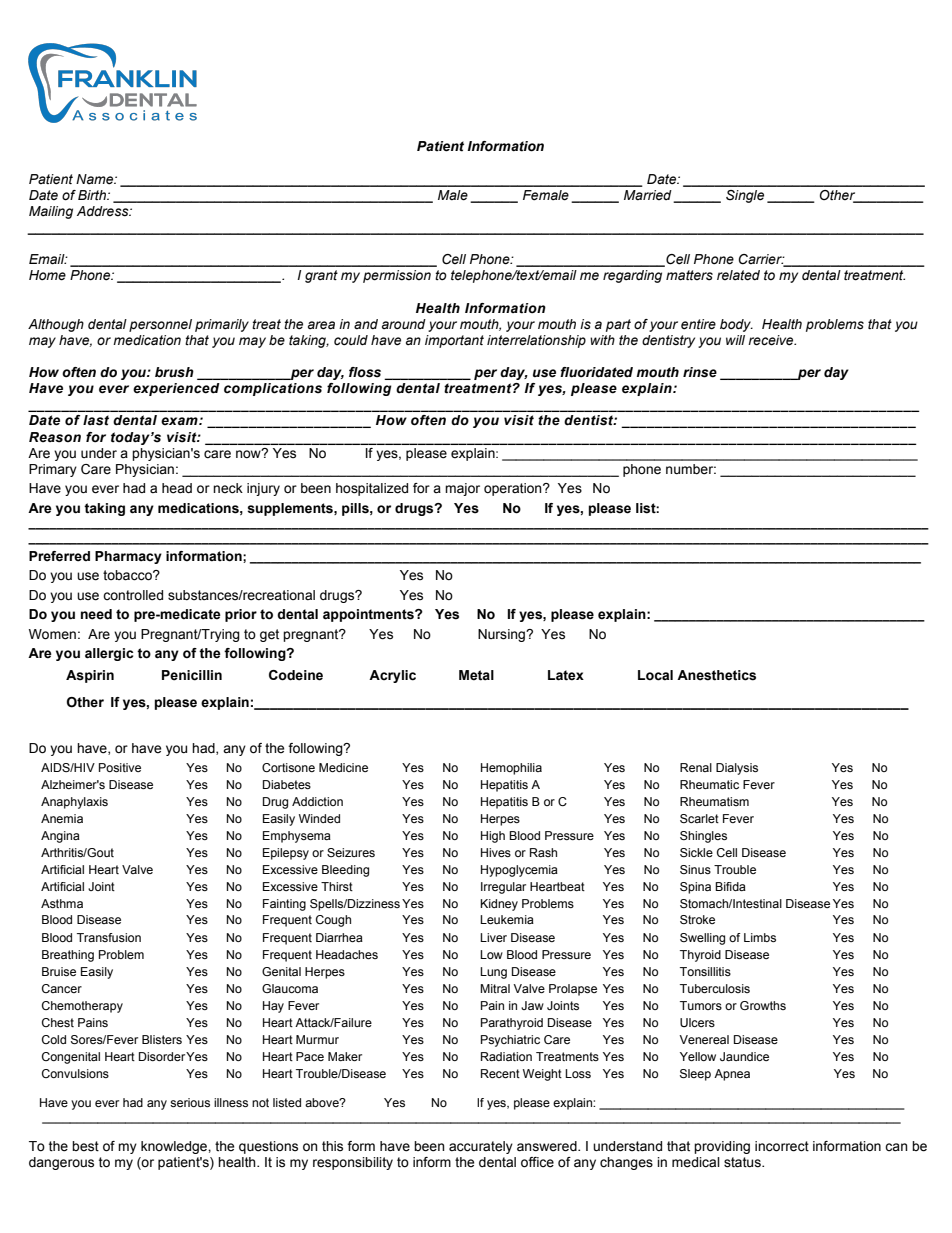 This image has height=1233, width=952. Describe the element at coordinates (369, 615) in the image. I see `appointments` at that location.
